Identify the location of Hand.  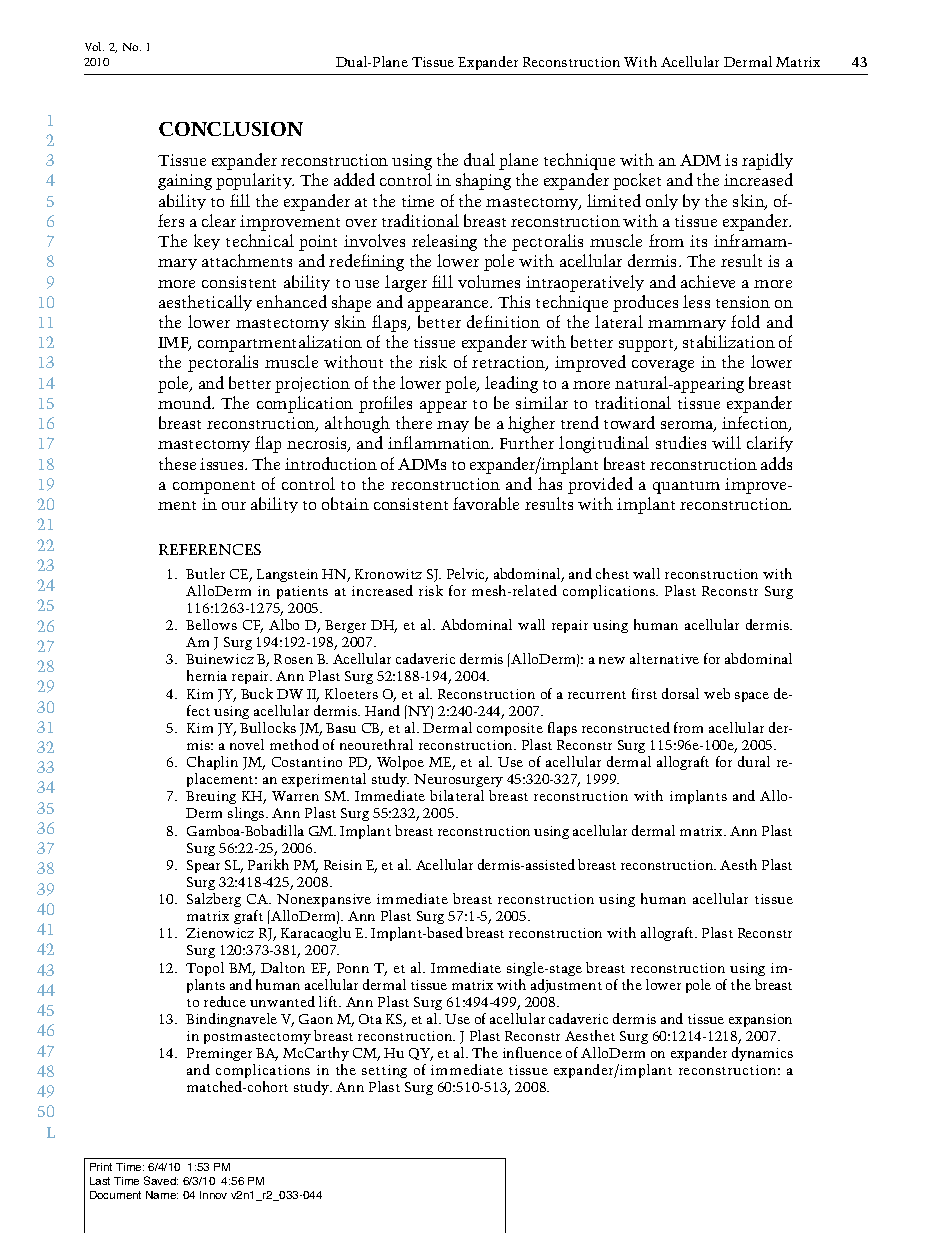
(382, 710).
